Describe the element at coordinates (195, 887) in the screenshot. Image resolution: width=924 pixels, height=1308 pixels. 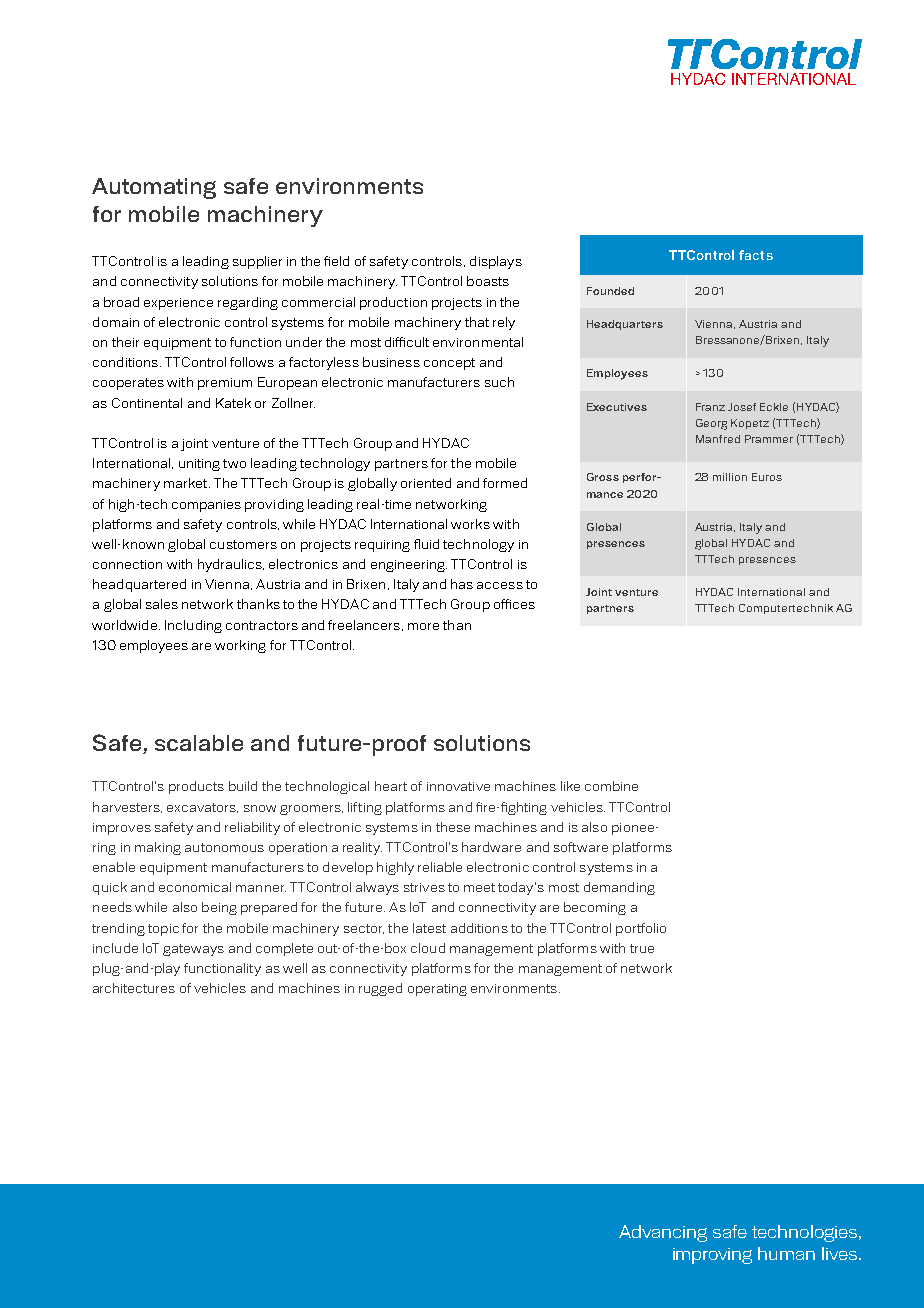
I see `economical` at that location.
